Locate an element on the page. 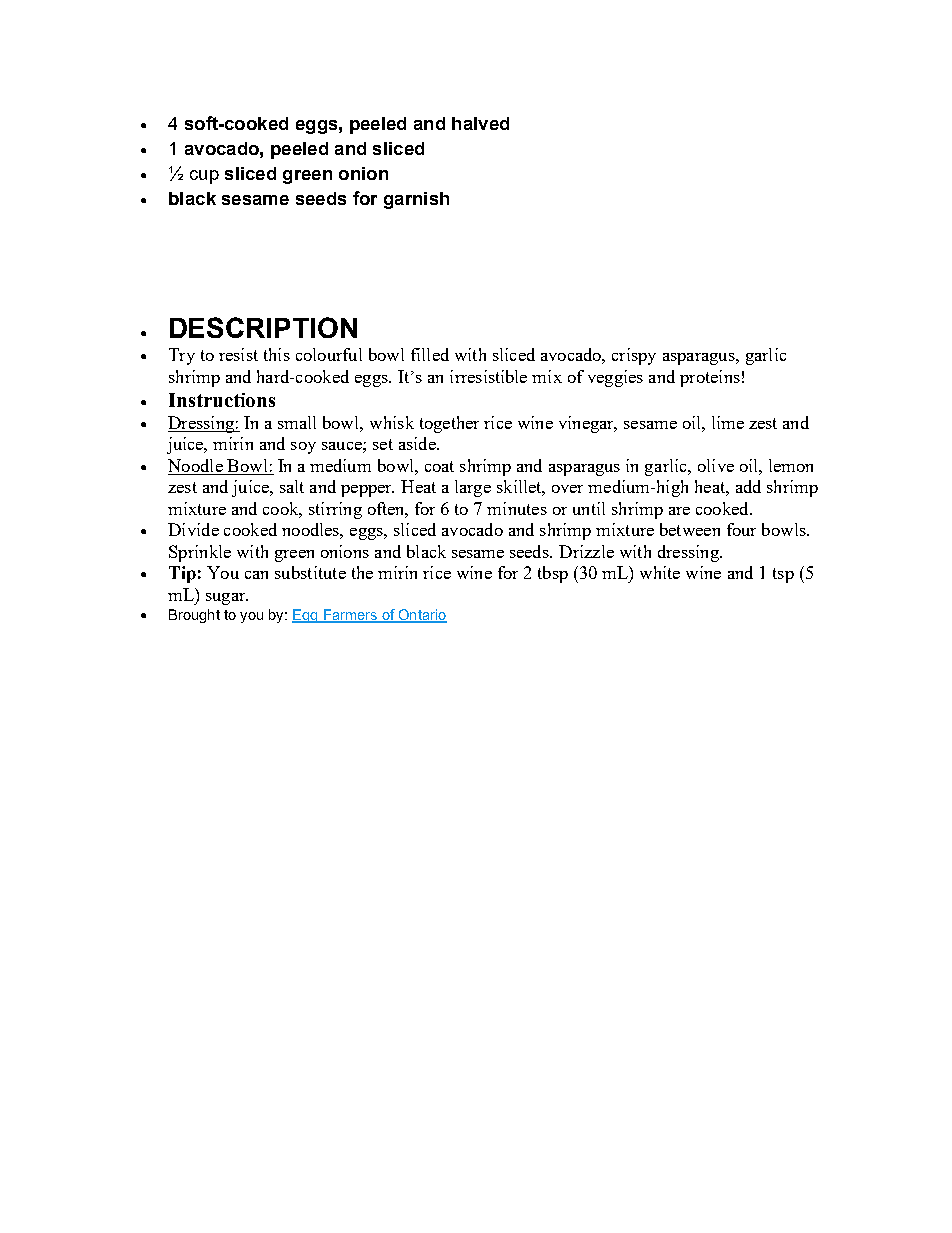  sugar is located at coordinates (227, 599).
